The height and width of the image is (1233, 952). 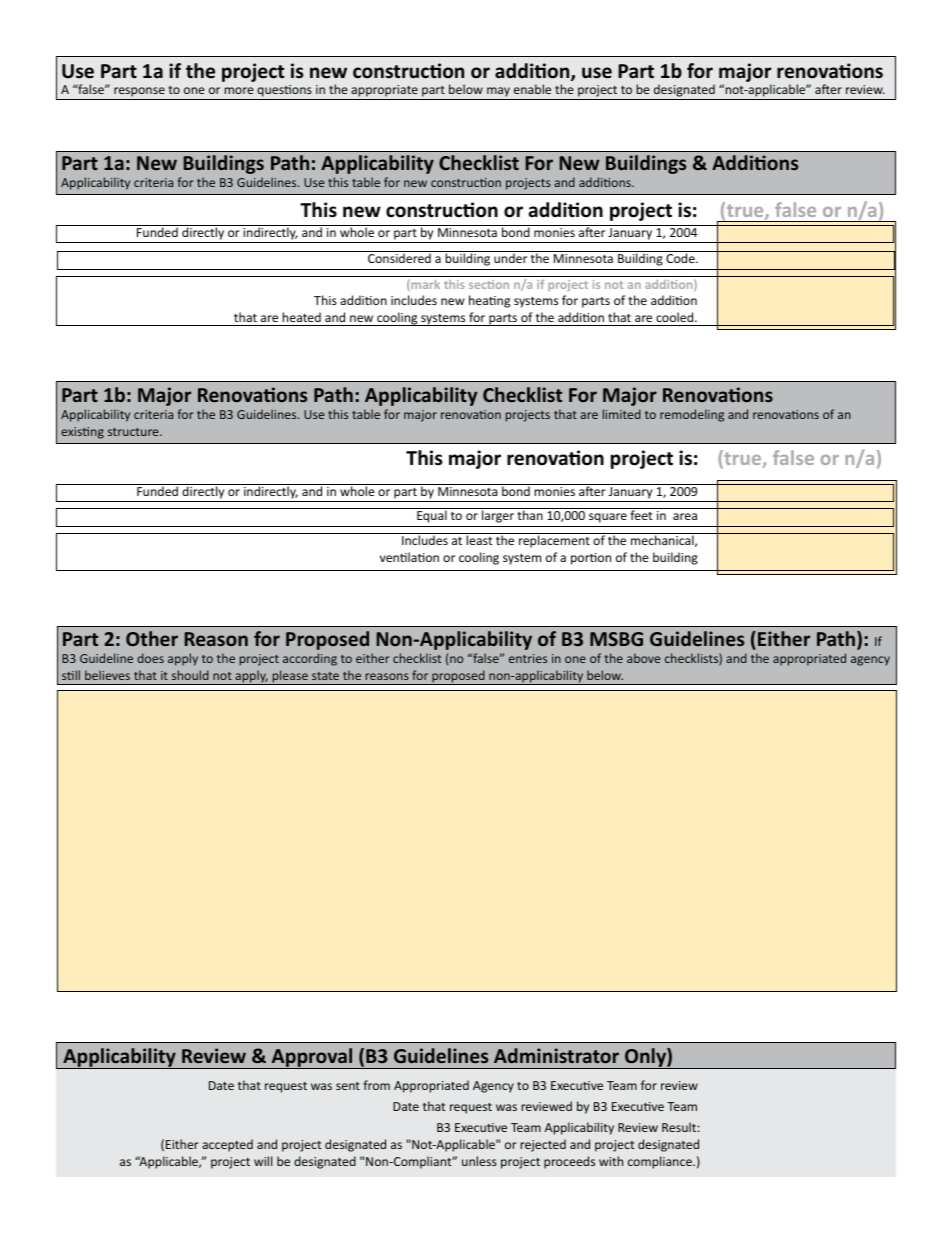 I want to click on above, so click(x=643, y=658).
